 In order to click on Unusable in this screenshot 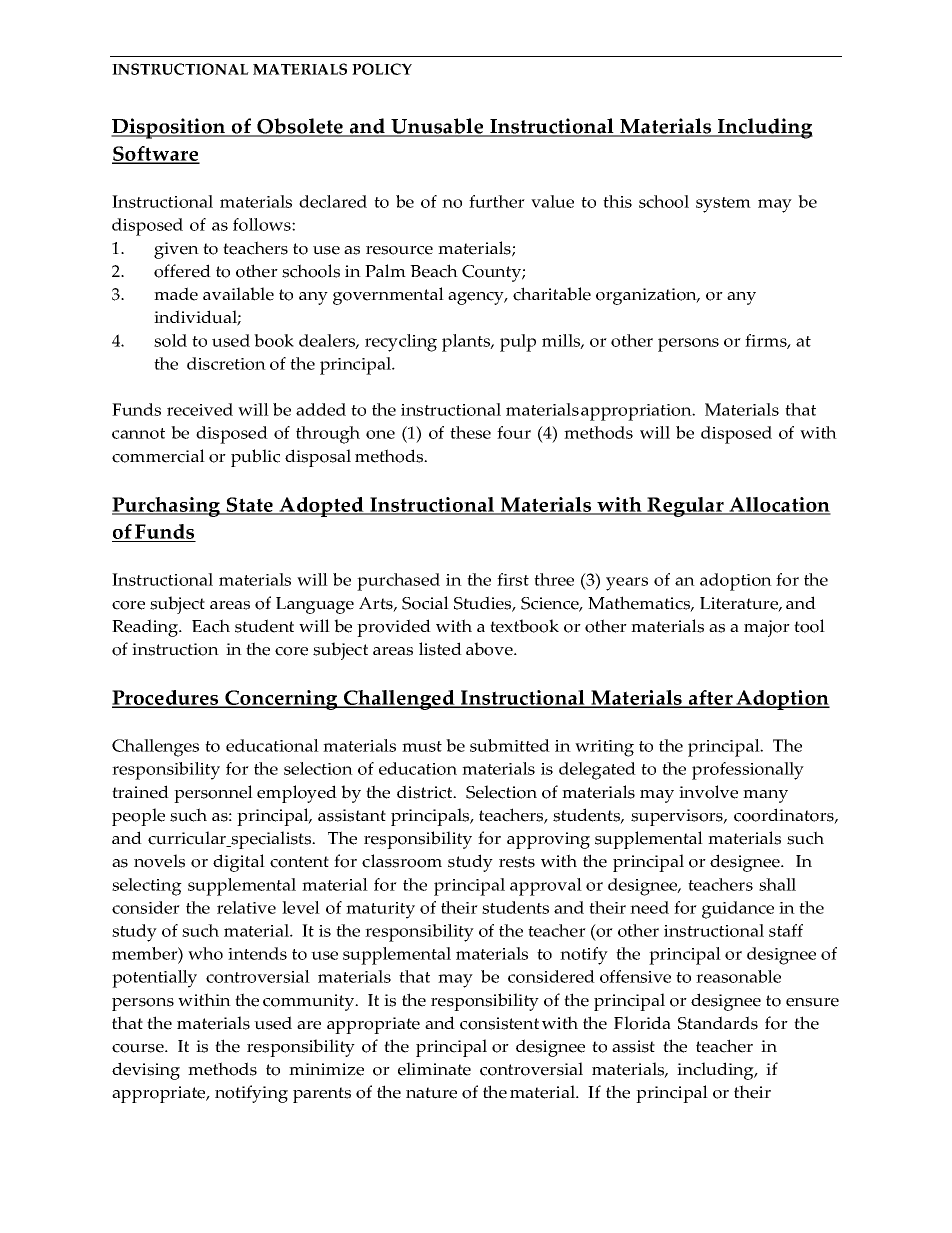, I will do `click(437, 127)`.
